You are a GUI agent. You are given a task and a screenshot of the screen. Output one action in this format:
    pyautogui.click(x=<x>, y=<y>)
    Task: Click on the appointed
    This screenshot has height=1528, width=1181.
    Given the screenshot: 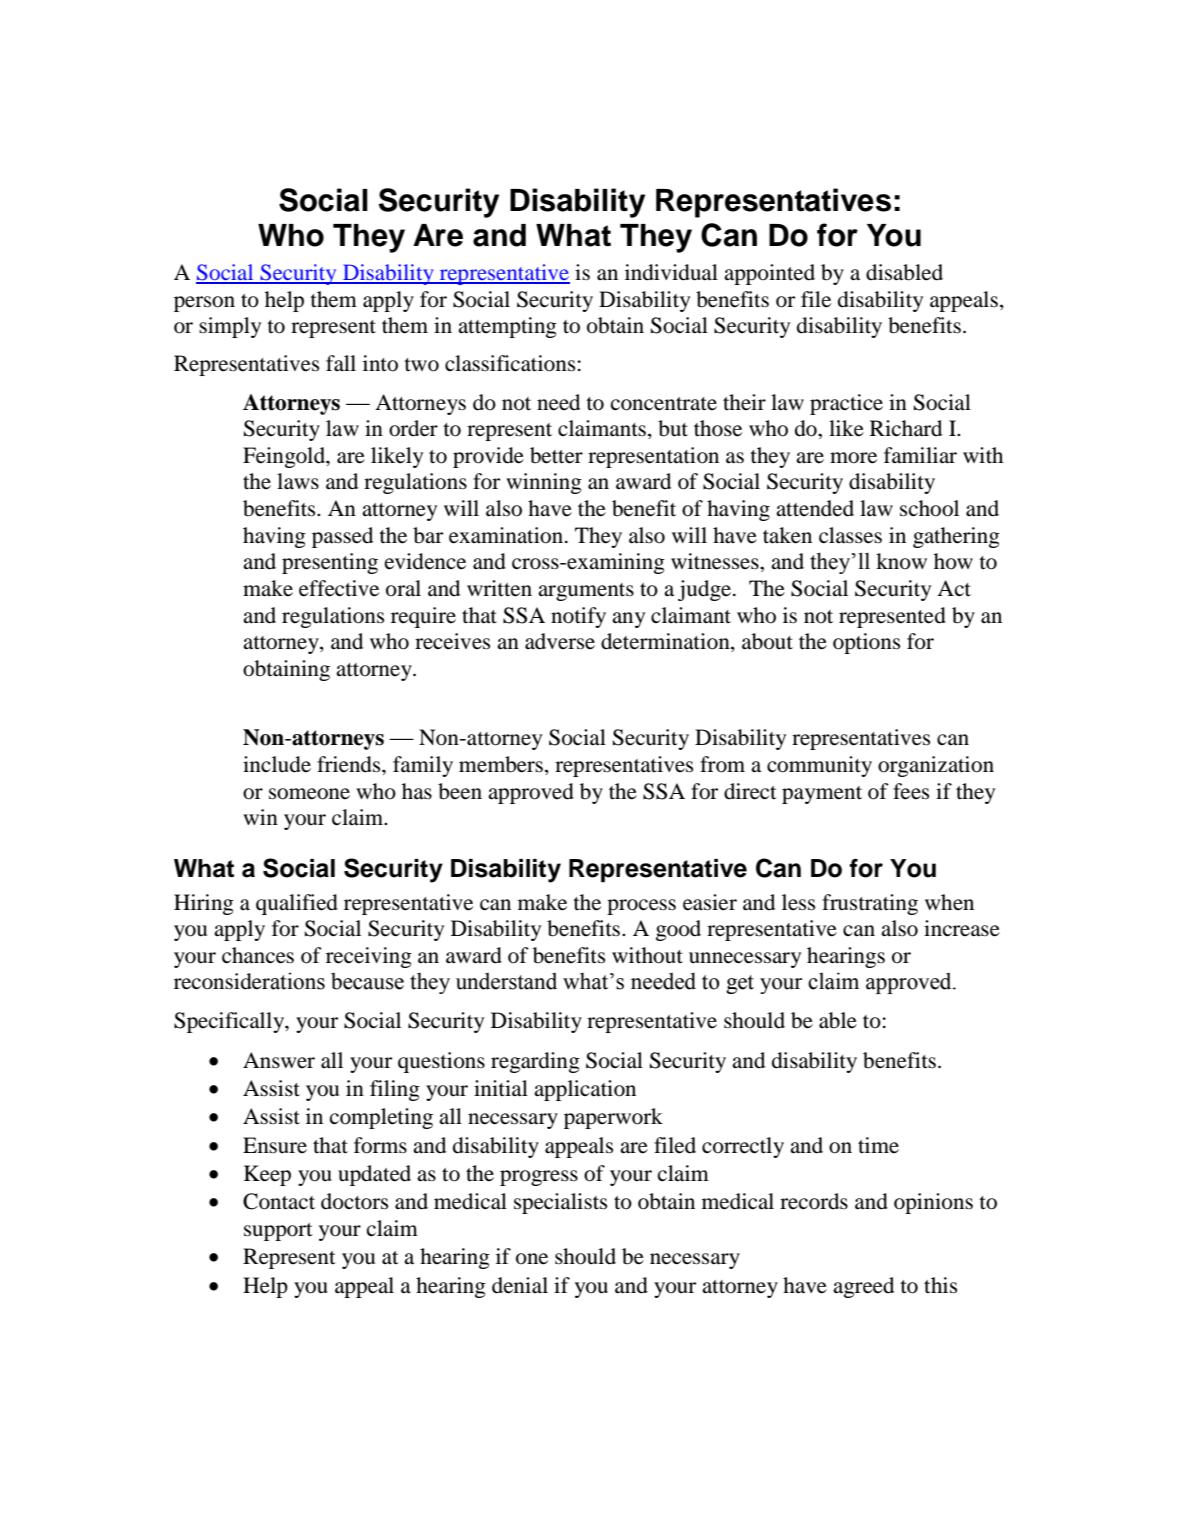 What is the action you would take?
    pyautogui.click(x=769, y=274)
